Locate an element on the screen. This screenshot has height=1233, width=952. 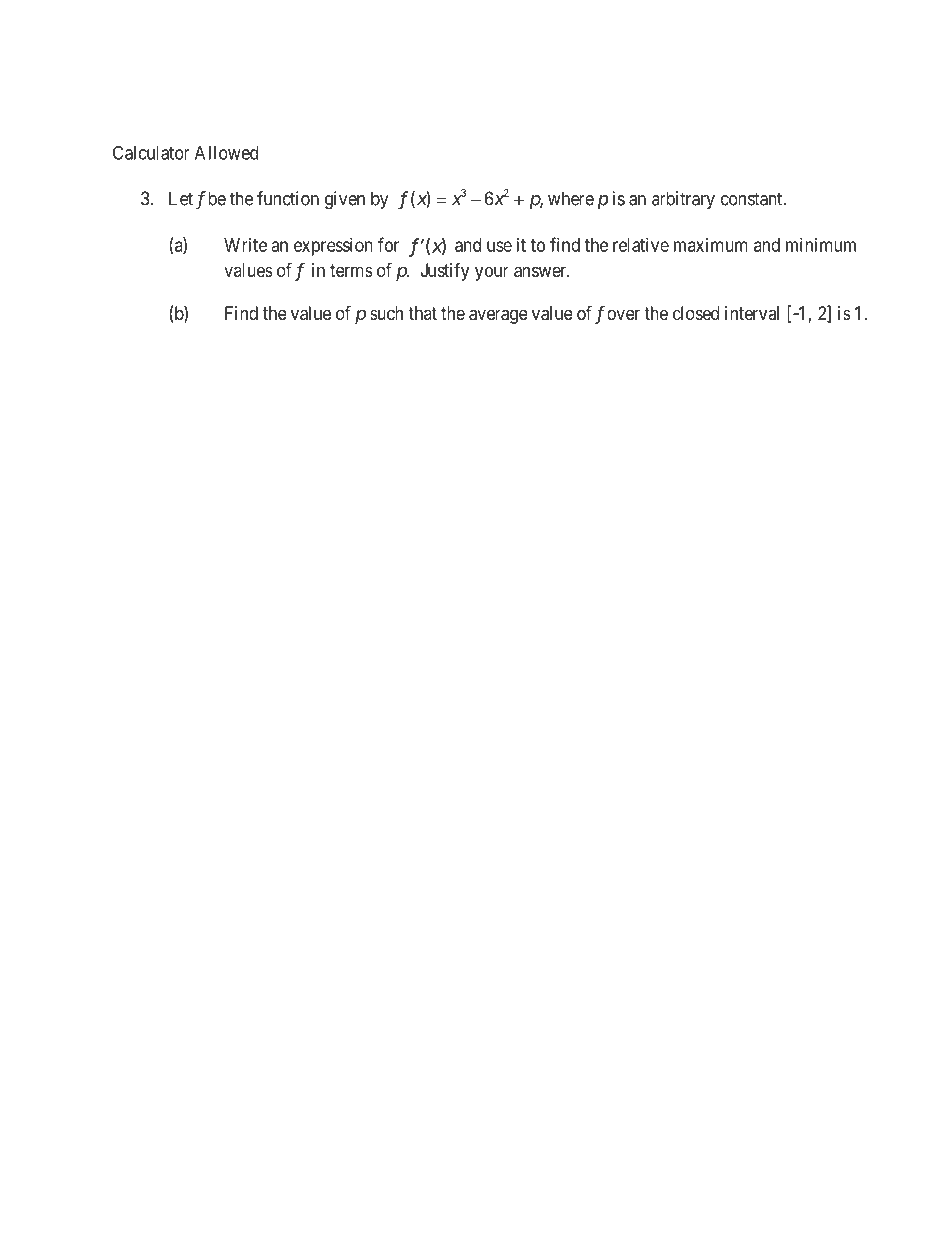
interval is located at coordinates (752, 313).
